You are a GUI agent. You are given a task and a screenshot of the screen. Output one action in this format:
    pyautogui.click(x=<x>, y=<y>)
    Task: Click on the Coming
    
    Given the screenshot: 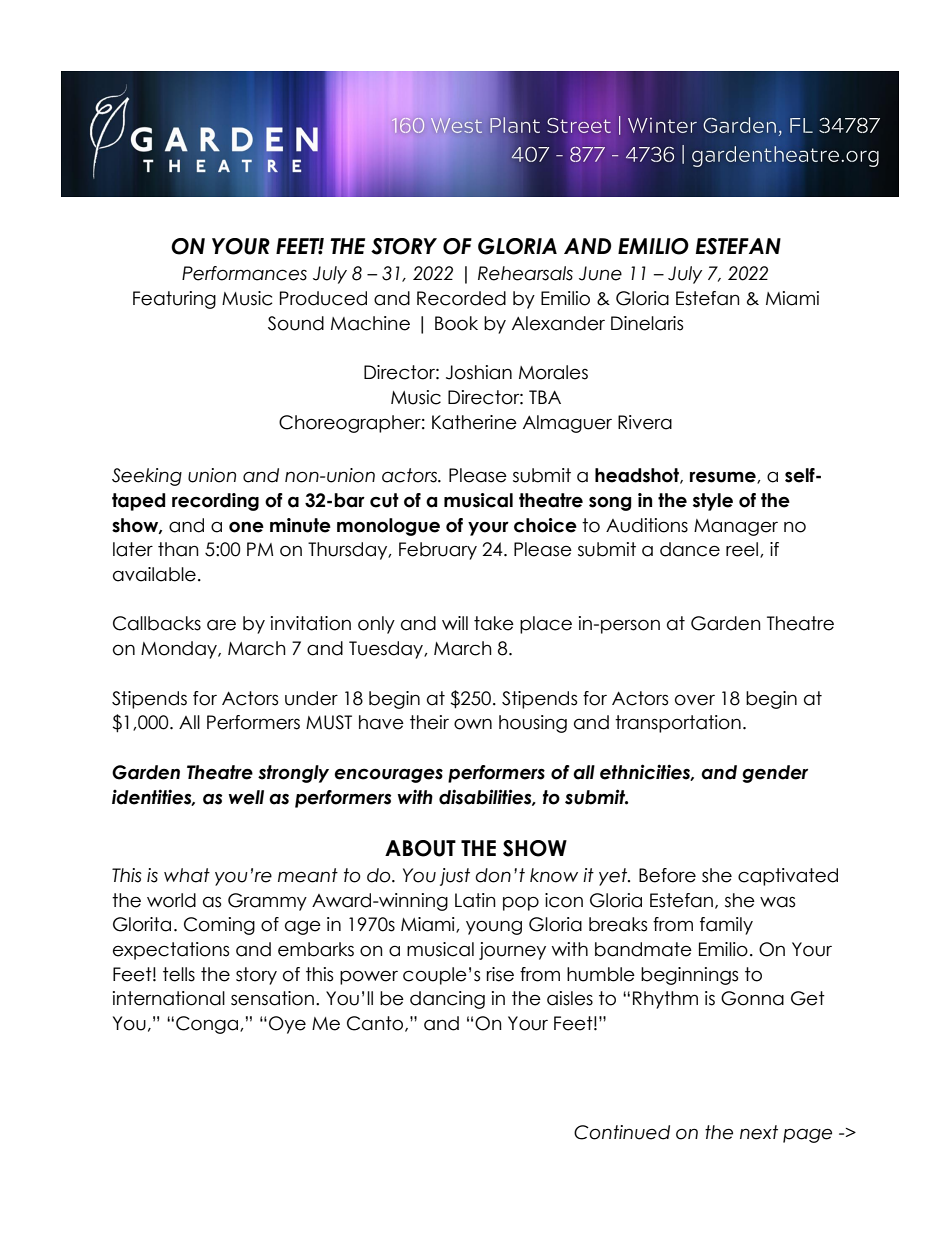 What is the action you would take?
    pyautogui.click(x=219, y=926)
